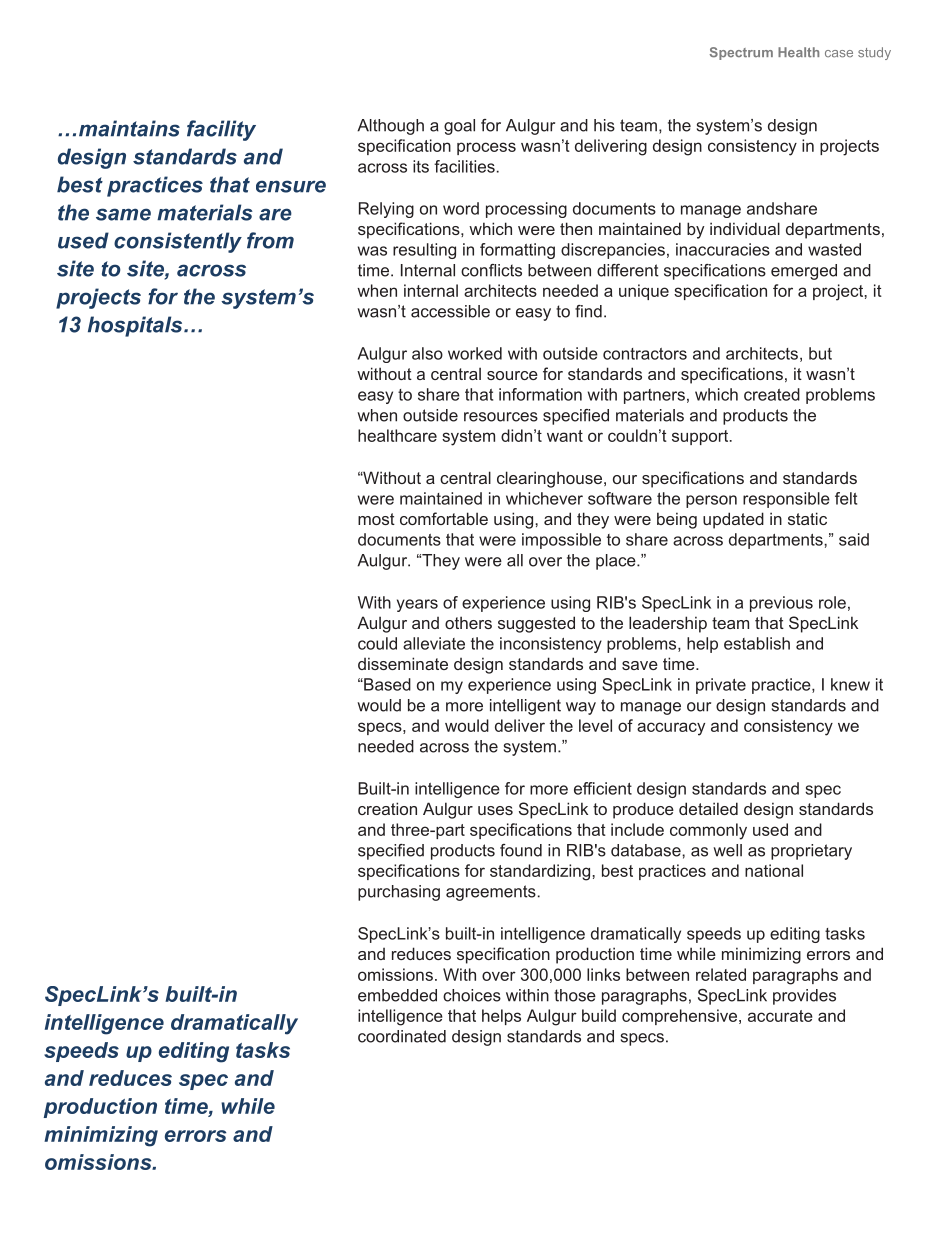 This image has height=1233, width=952. I want to click on most, so click(376, 519).
